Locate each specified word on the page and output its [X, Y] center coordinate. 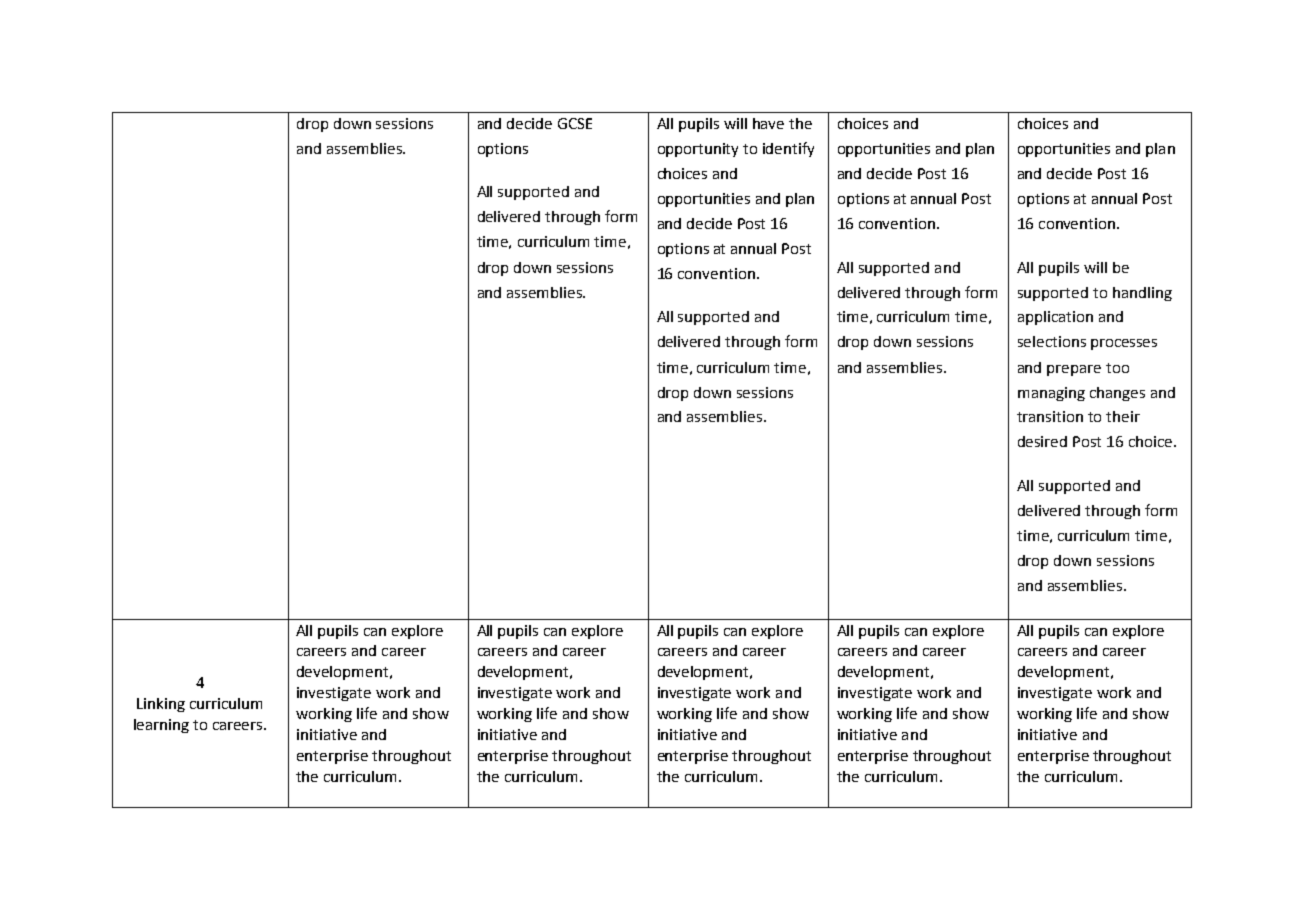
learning [161, 726]
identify [788, 149]
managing [1051, 394]
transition [1050, 416]
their [1123, 416]
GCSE [575, 123]
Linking [161, 705]
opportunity [698, 150]
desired [1042, 441]
